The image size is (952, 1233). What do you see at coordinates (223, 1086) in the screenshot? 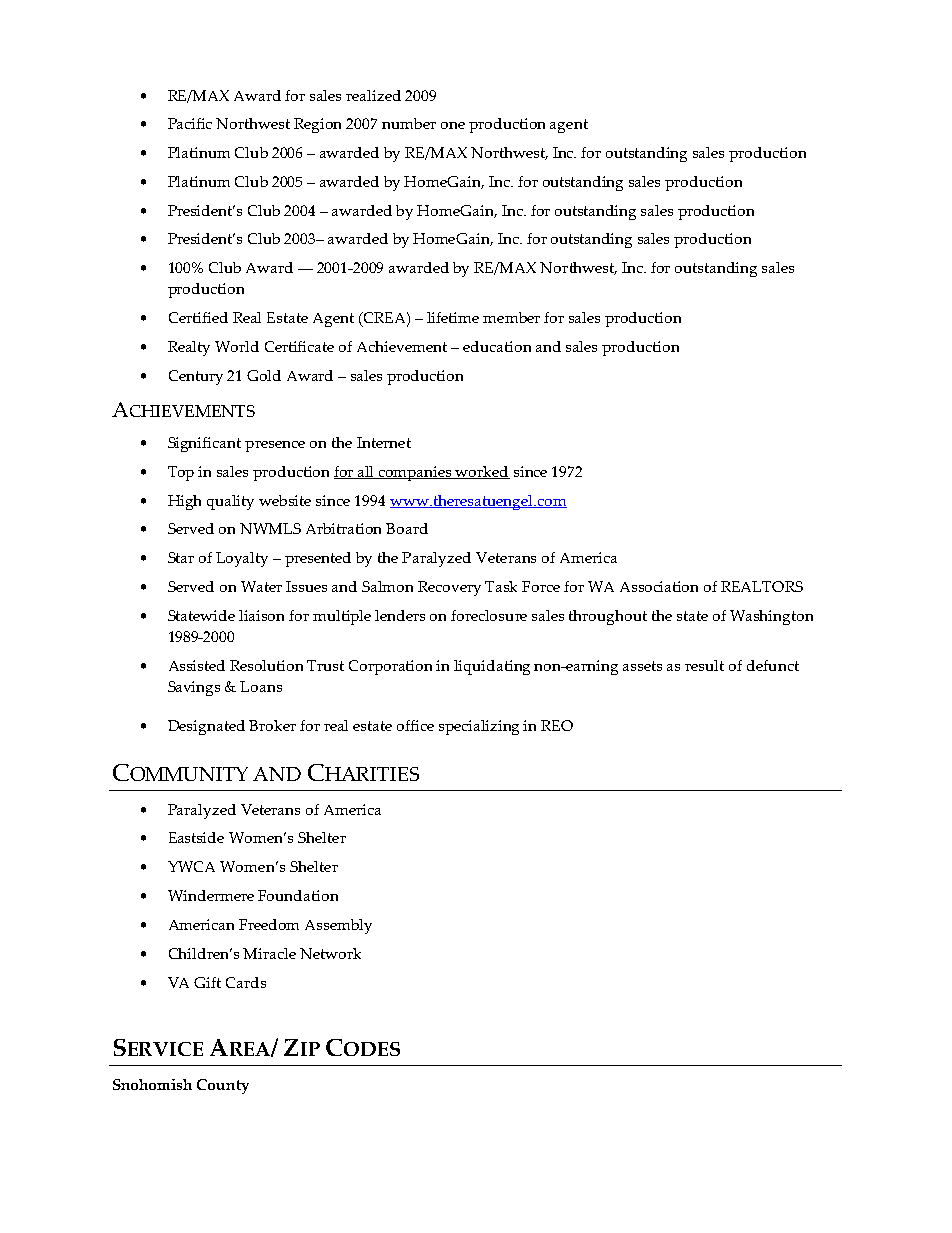
I see `County` at bounding box center [223, 1086].
